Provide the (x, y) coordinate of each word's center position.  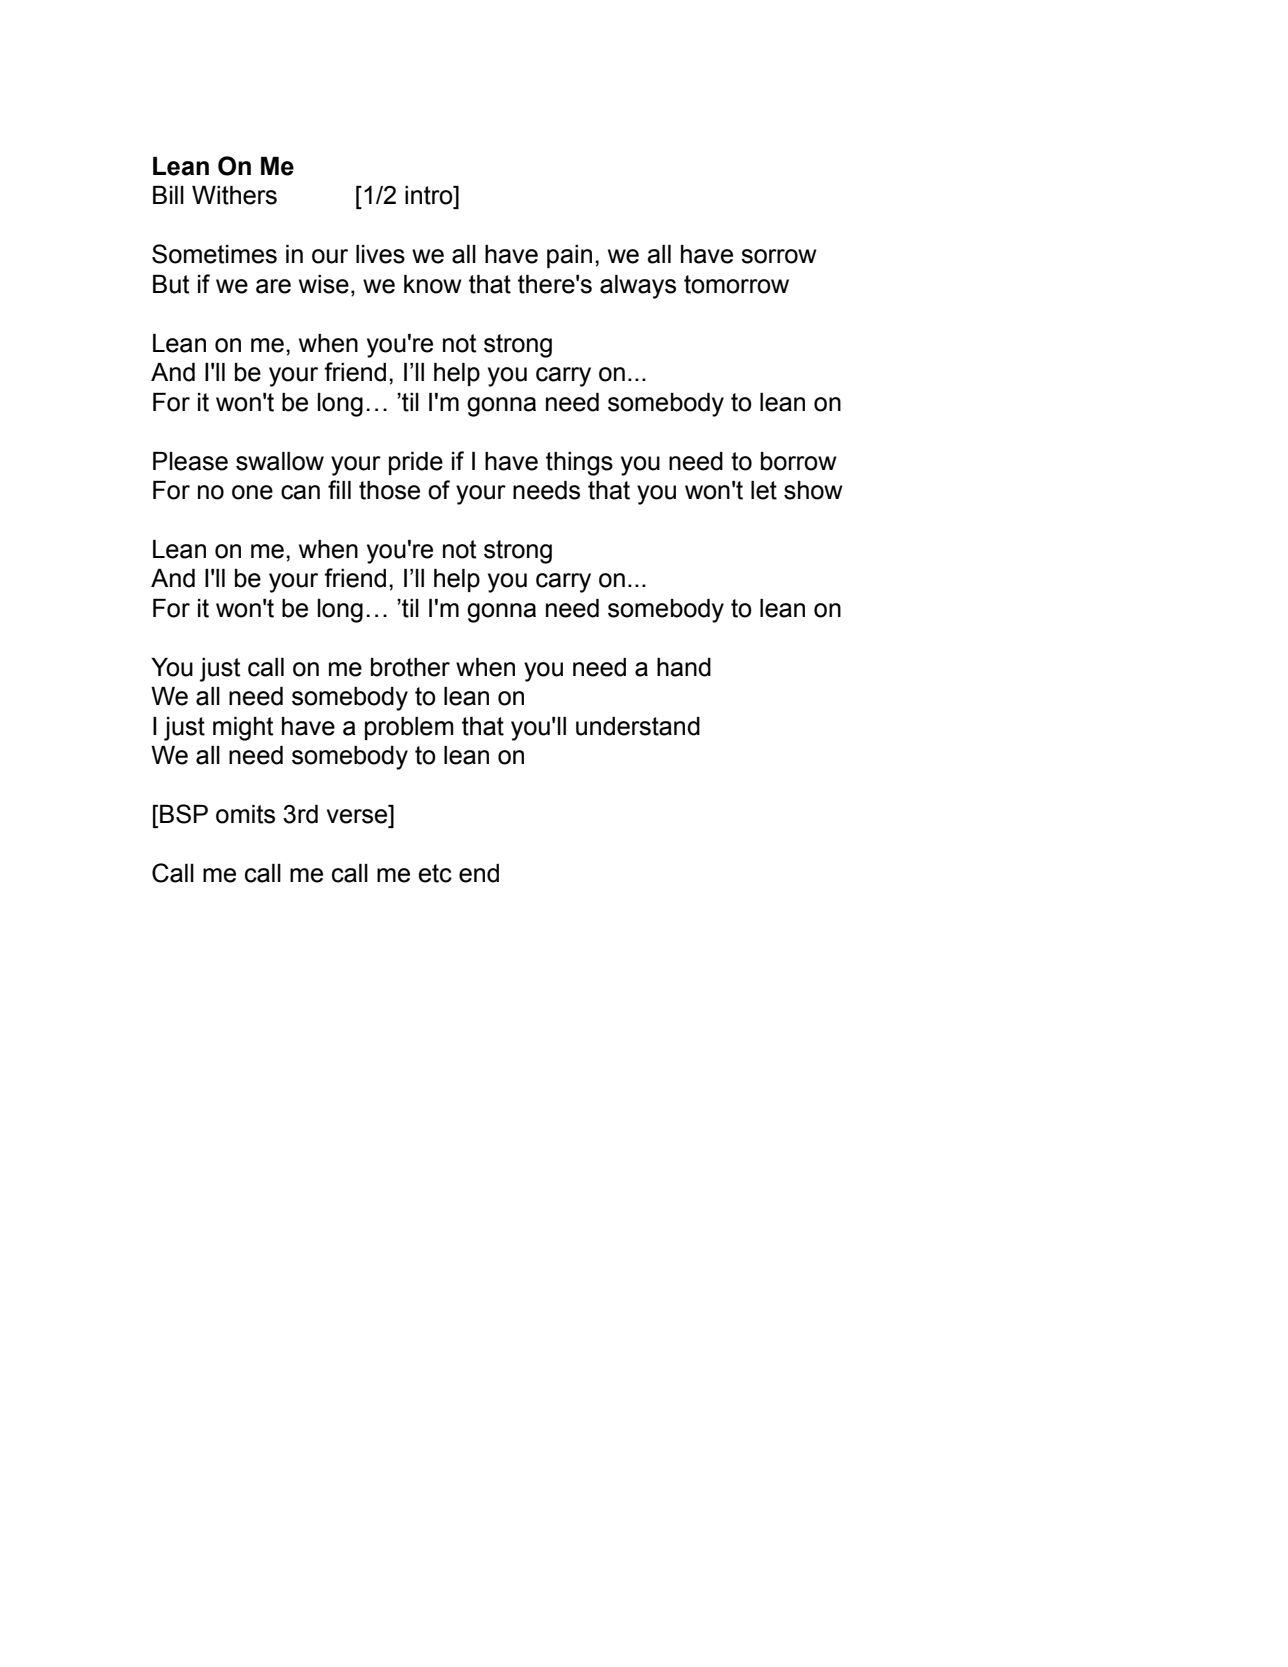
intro (430, 195)
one (252, 492)
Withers (234, 195)
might (243, 729)
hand (684, 667)
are (273, 286)
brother (410, 667)
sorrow (779, 256)
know (433, 284)
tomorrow (736, 284)
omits (245, 814)
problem (409, 728)
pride (416, 463)
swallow (280, 461)
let (764, 490)
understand (638, 726)
